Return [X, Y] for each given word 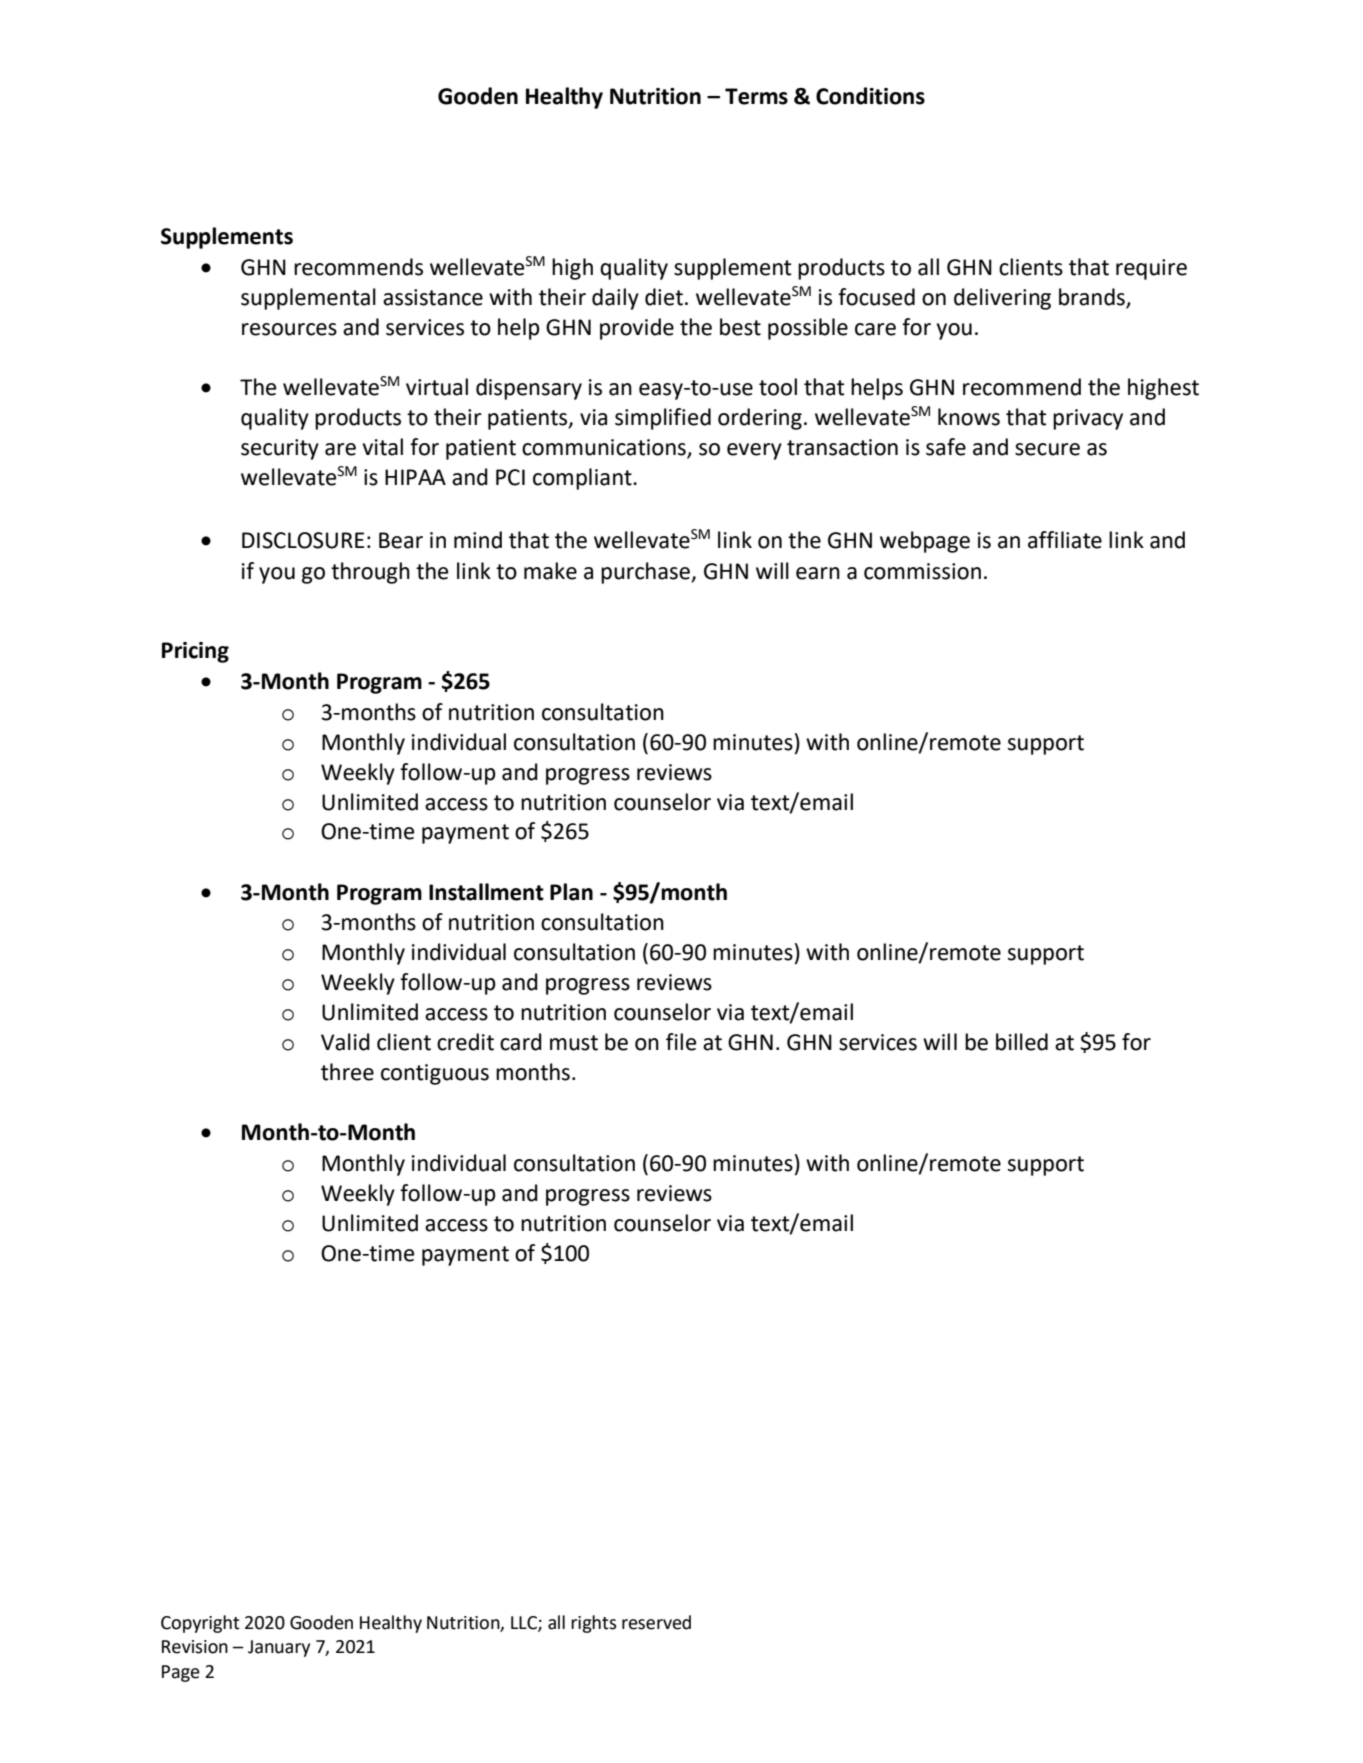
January [279, 1648]
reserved [656, 1622]
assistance [433, 297]
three [347, 1072]
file [681, 1042]
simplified [663, 419]
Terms [756, 96]
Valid [345, 1042]
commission [922, 571]
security [280, 449]
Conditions [870, 96]
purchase [646, 573]
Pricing [195, 652]
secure [1047, 449]
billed [1022, 1042]
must [574, 1043]
